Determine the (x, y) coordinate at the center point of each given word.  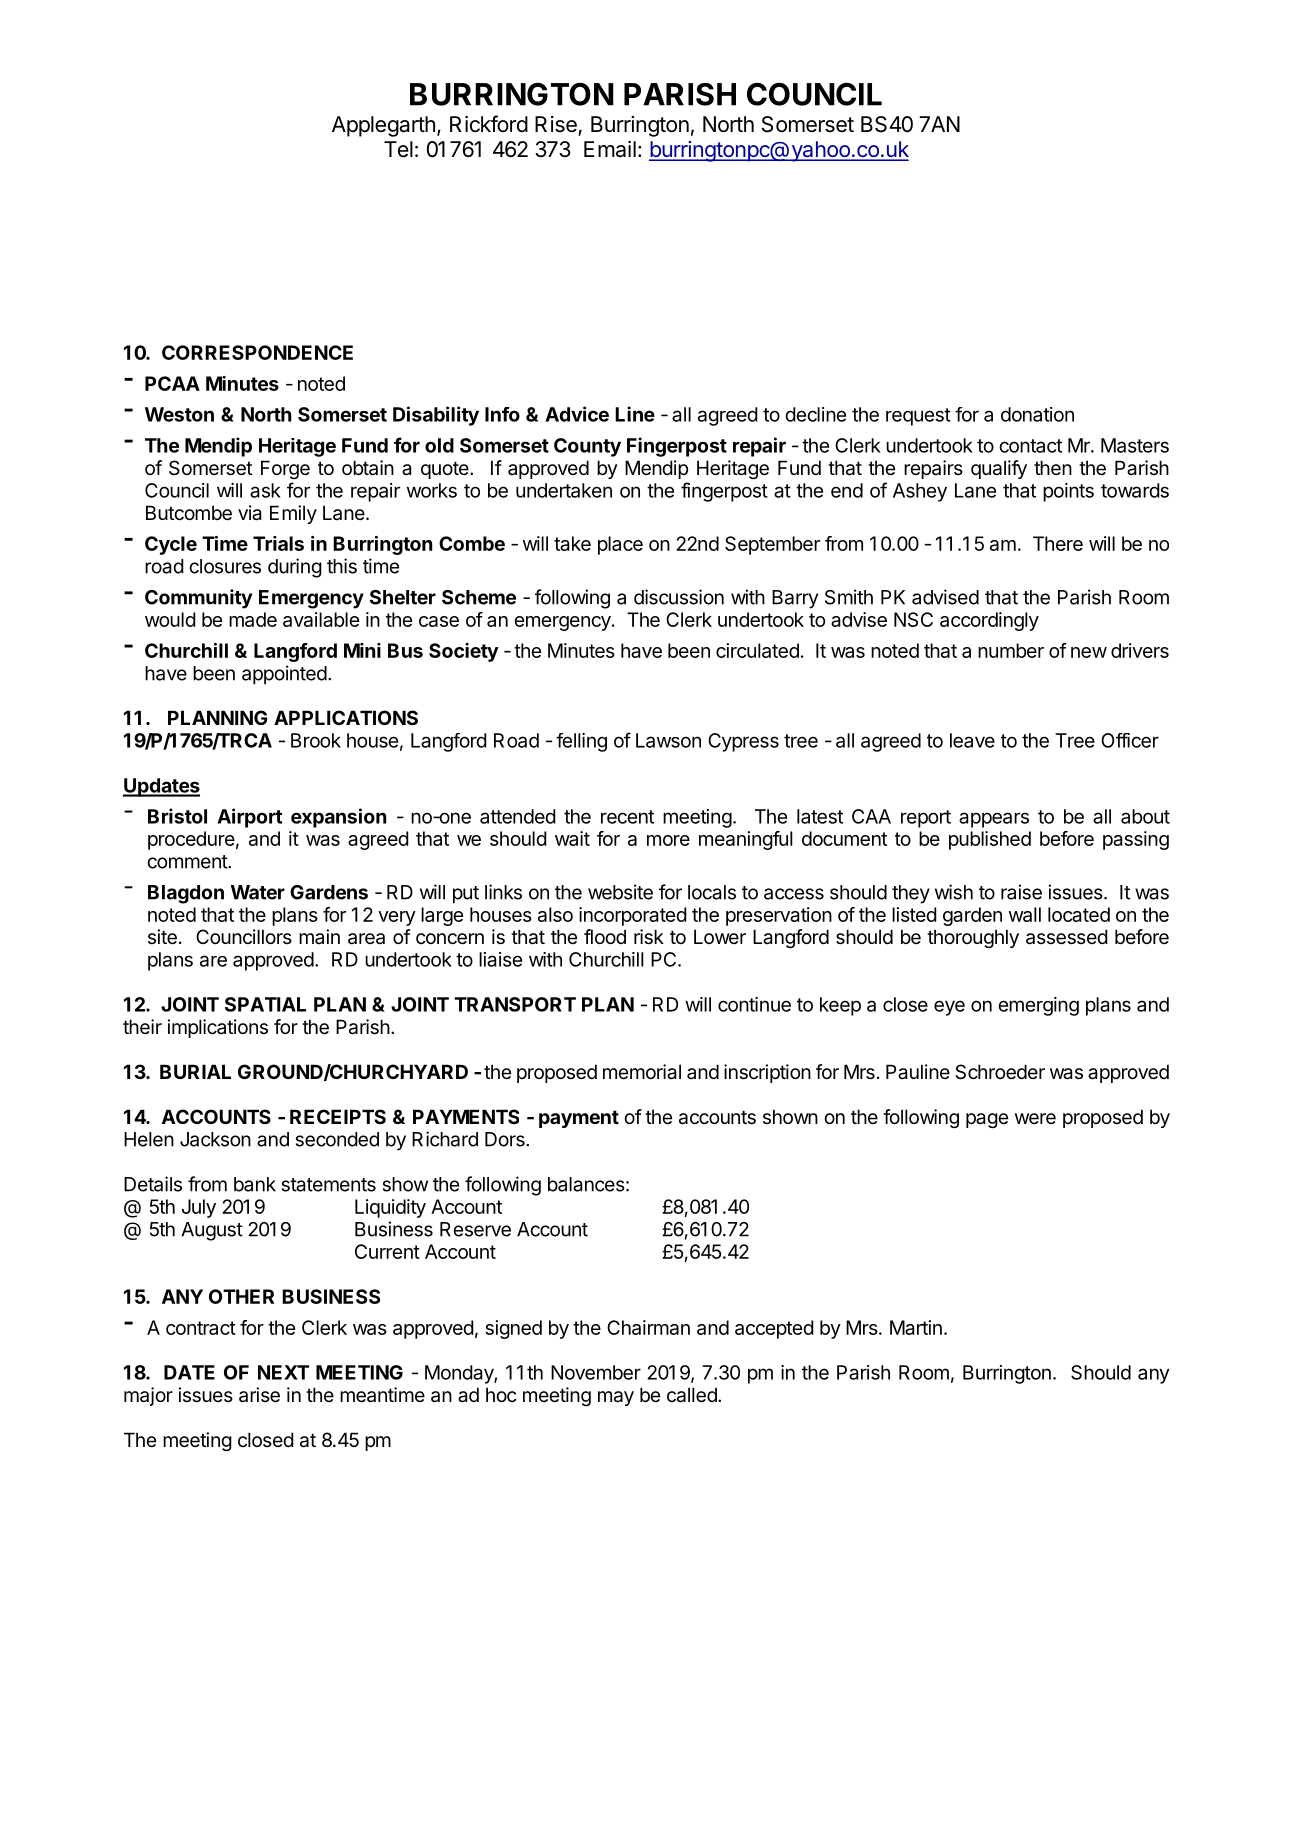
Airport (249, 818)
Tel (398, 149)
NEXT (283, 1372)
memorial (642, 1072)
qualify (999, 469)
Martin (916, 1327)
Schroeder (1000, 1072)
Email (610, 149)
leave (972, 740)
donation (1037, 414)
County (587, 447)
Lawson (668, 740)
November (596, 1372)
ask (265, 490)
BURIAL (195, 1071)
